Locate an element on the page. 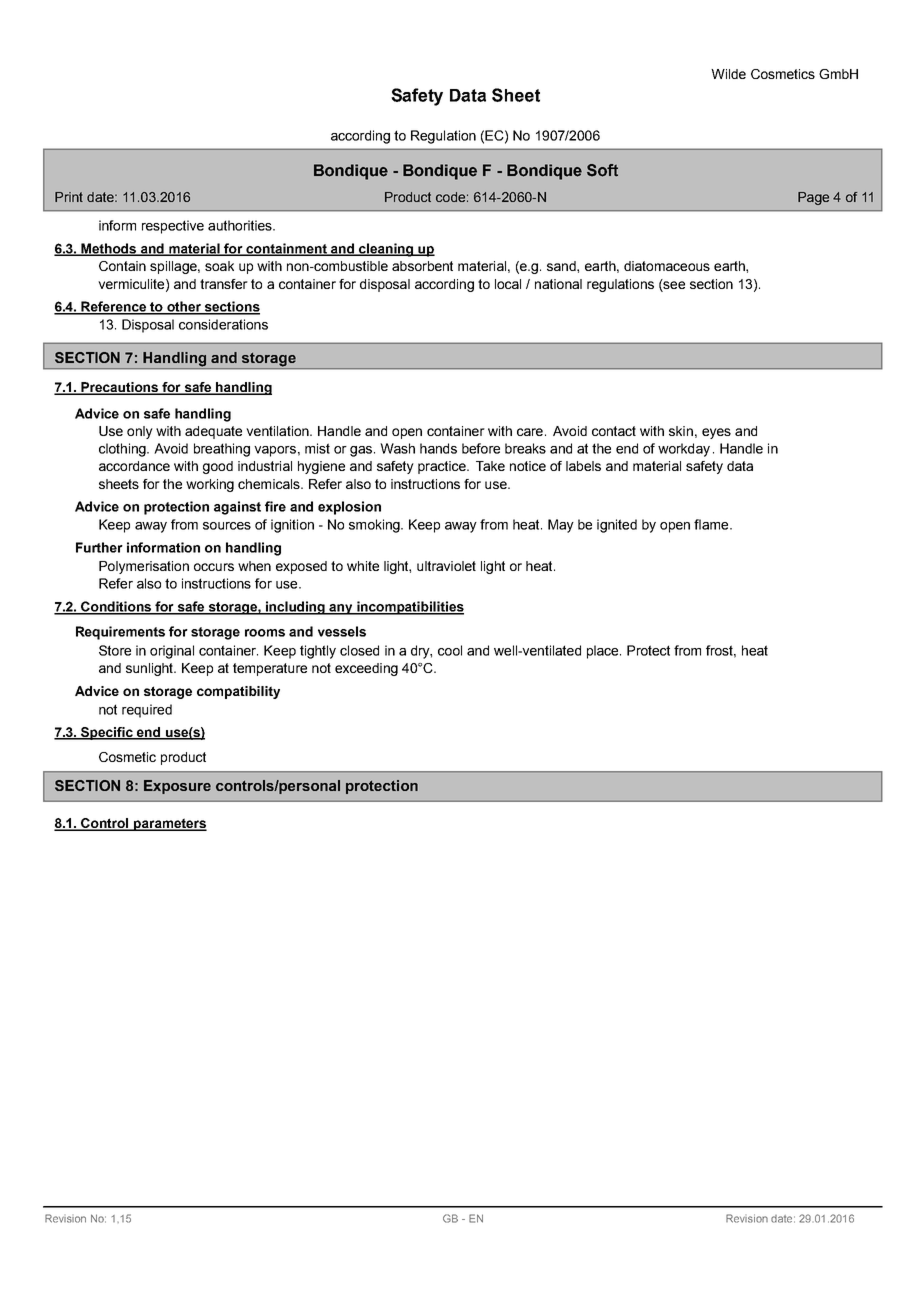  local is located at coordinates (508, 284).
